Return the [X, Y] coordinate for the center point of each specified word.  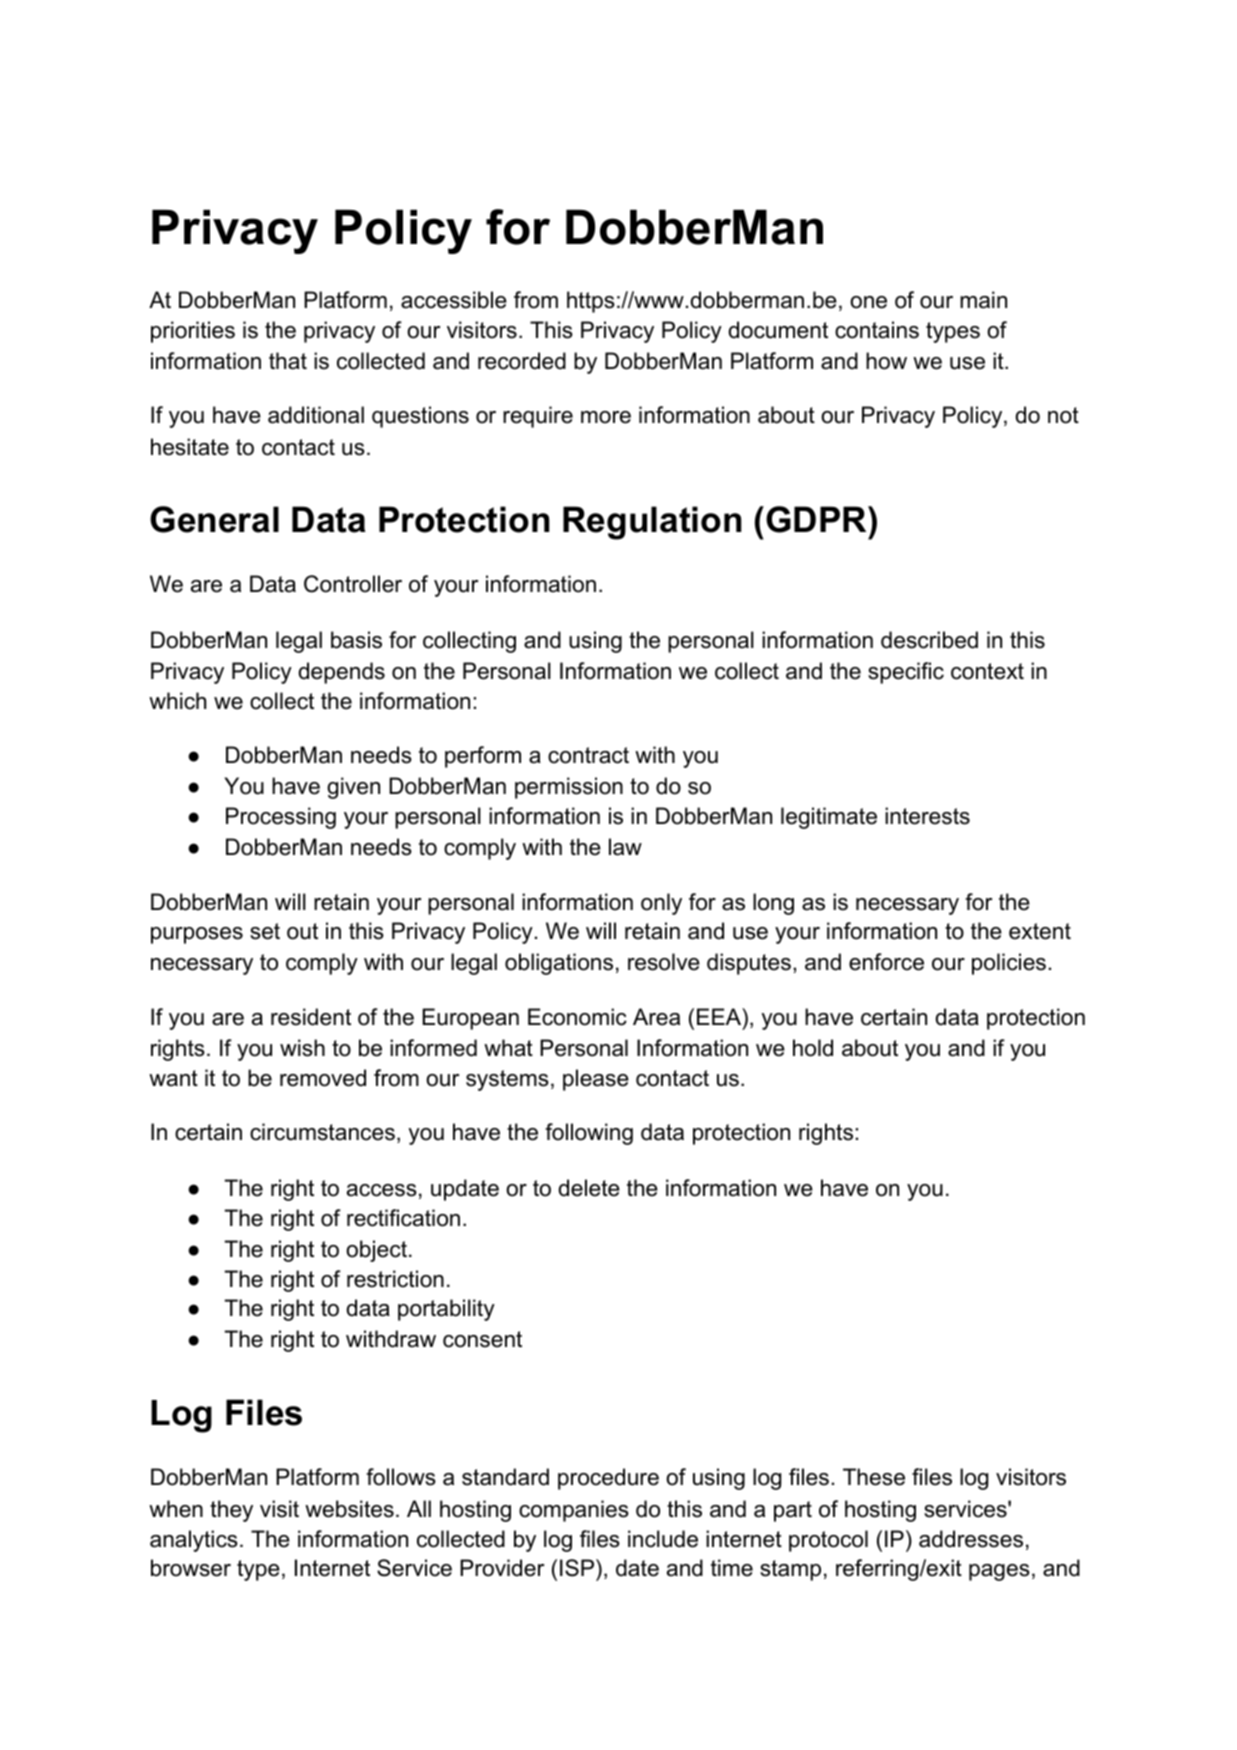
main [983, 300]
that [288, 361]
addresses [971, 1539]
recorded [522, 361]
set [265, 931]
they [231, 1511]
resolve [664, 962]
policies [1009, 964]
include [663, 1539]
